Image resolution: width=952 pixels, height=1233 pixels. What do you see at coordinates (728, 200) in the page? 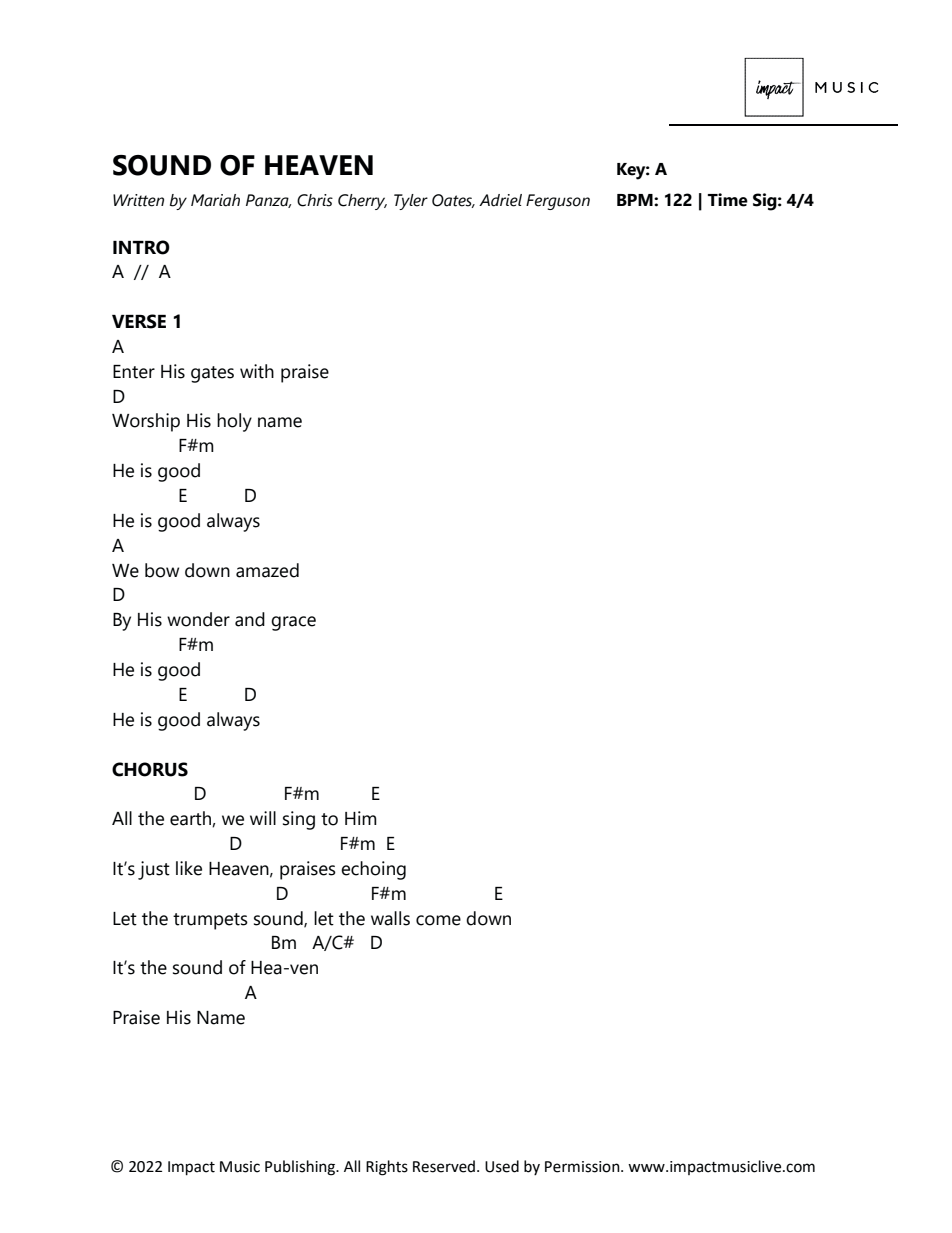
I see `Time` at bounding box center [728, 200].
